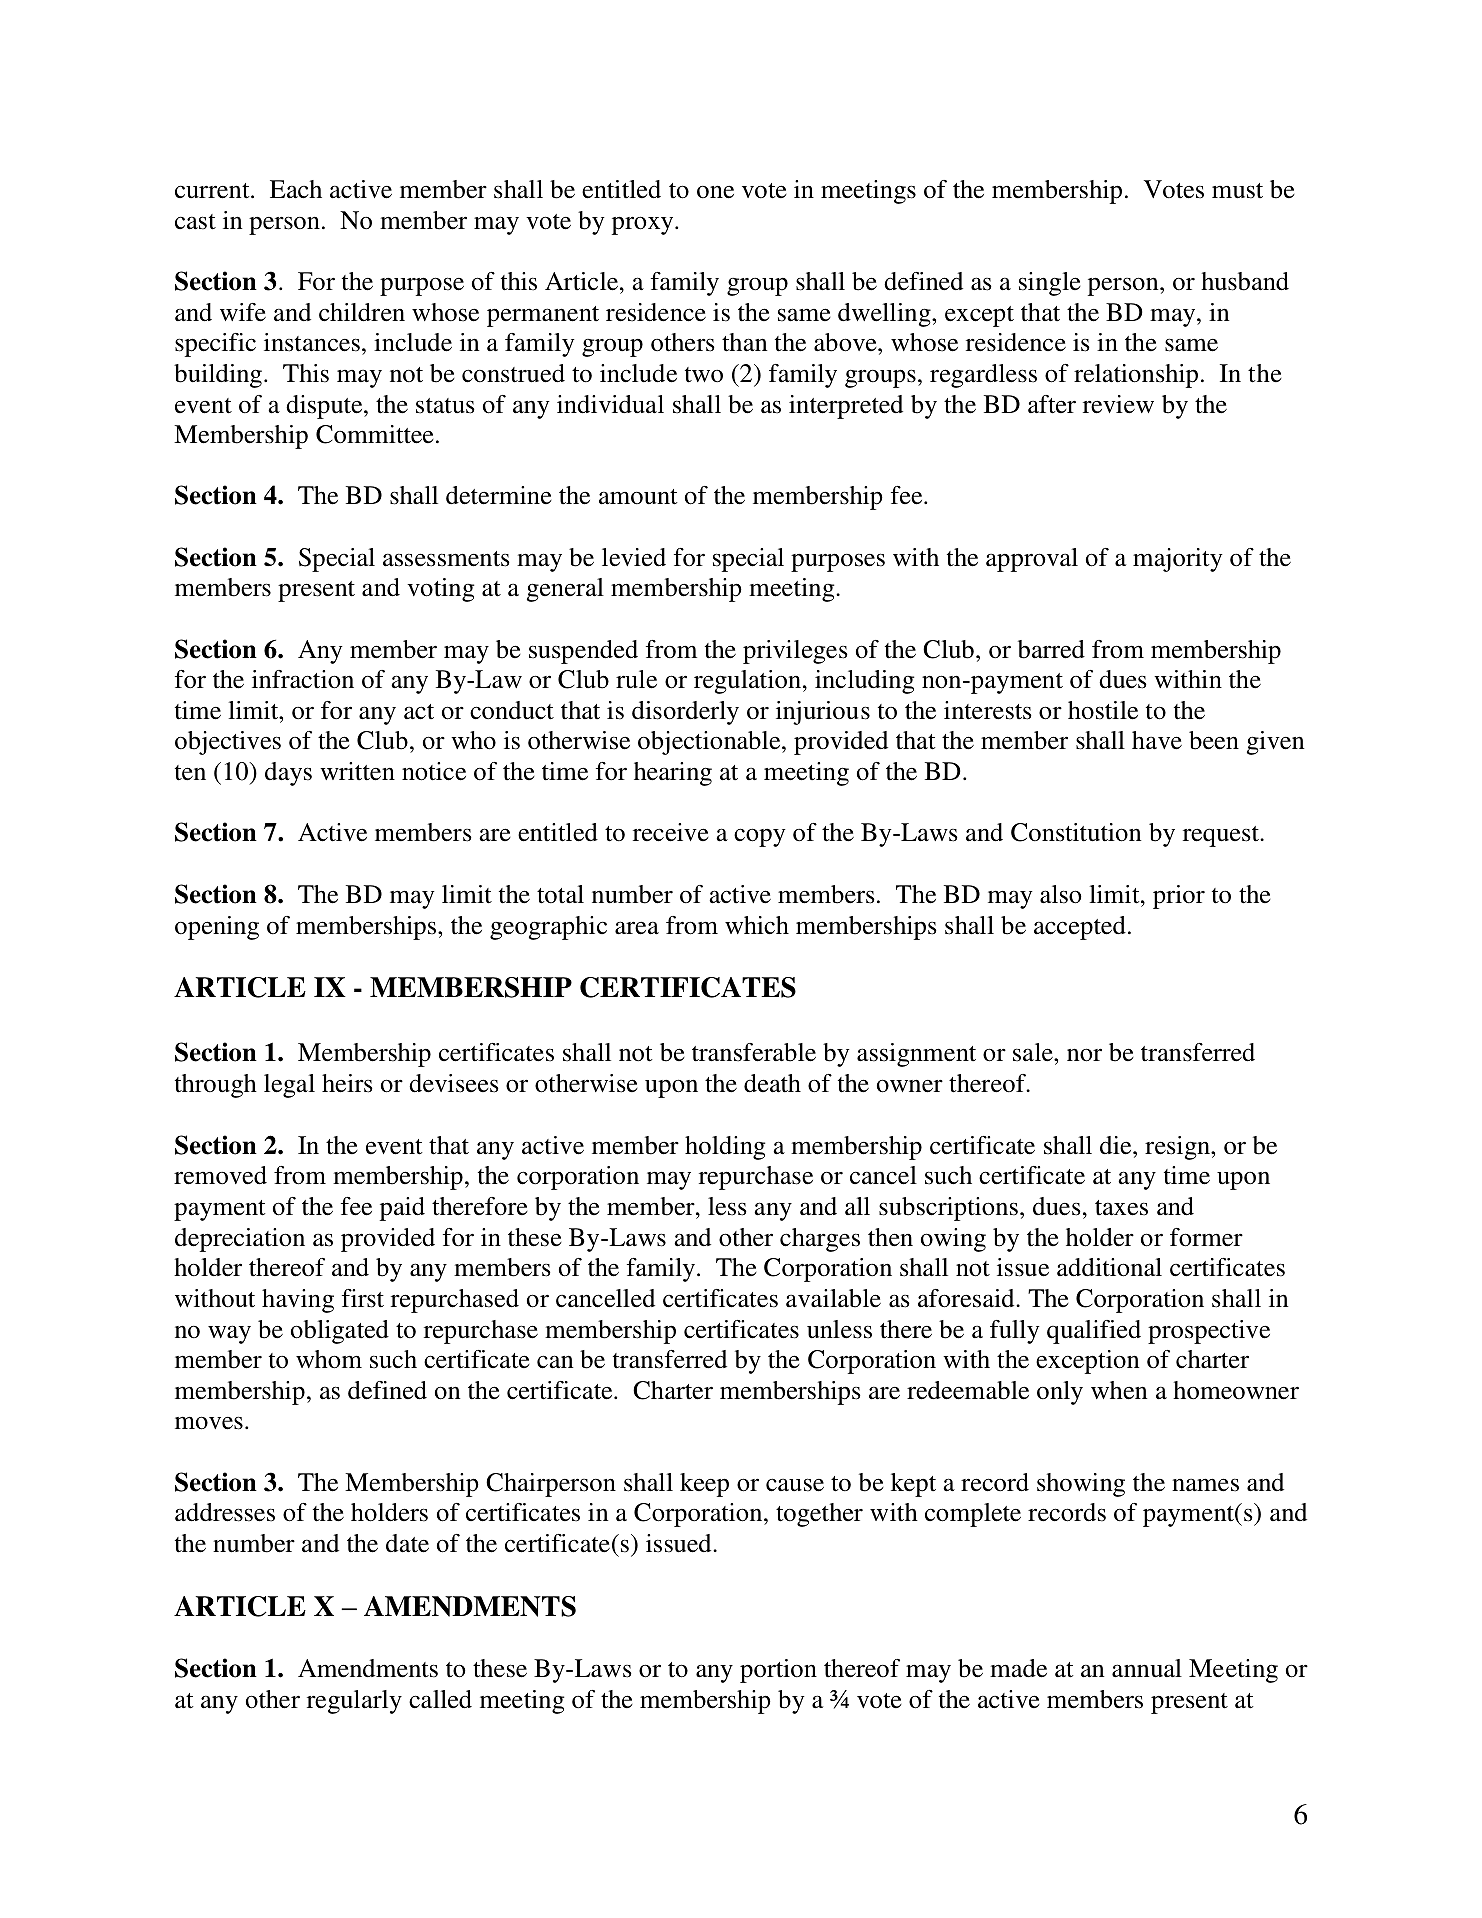 The image size is (1482, 1918). What do you see at coordinates (296, 189) in the screenshot?
I see `Each` at bounding box center [296, 189].
